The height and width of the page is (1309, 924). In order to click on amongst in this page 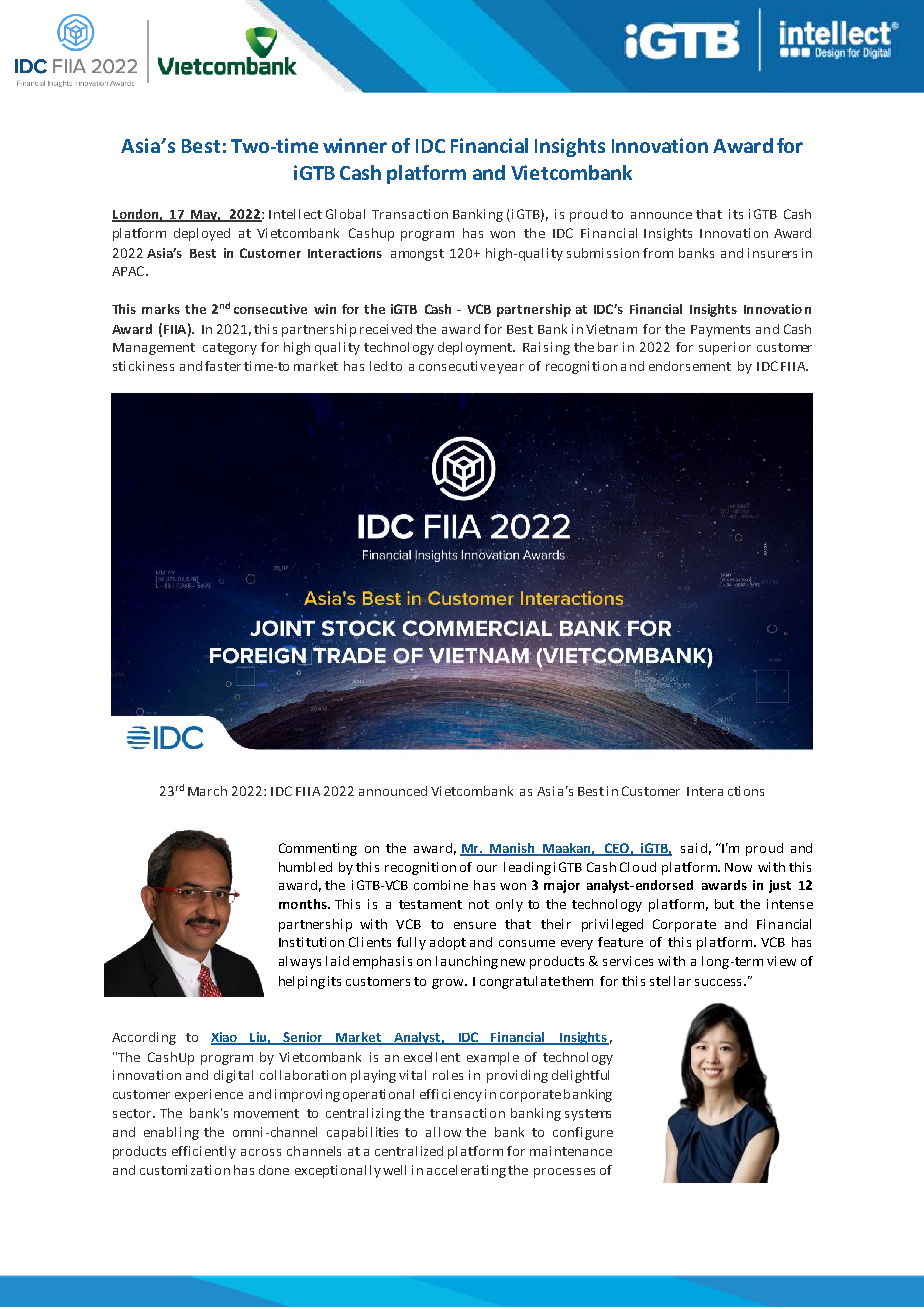, I will do `click(417, 255)`.
